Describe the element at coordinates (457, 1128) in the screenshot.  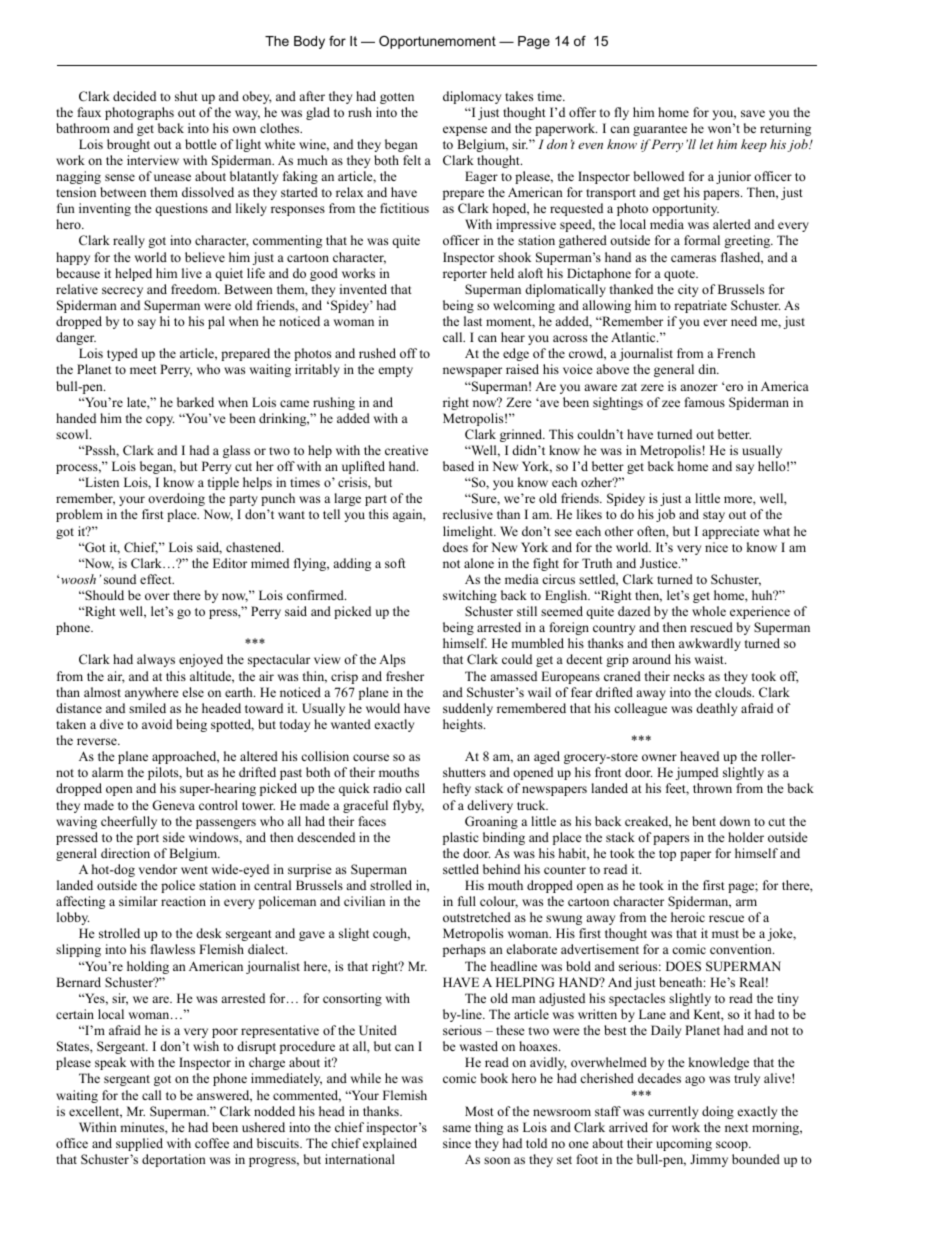
I see `same` at that location.
